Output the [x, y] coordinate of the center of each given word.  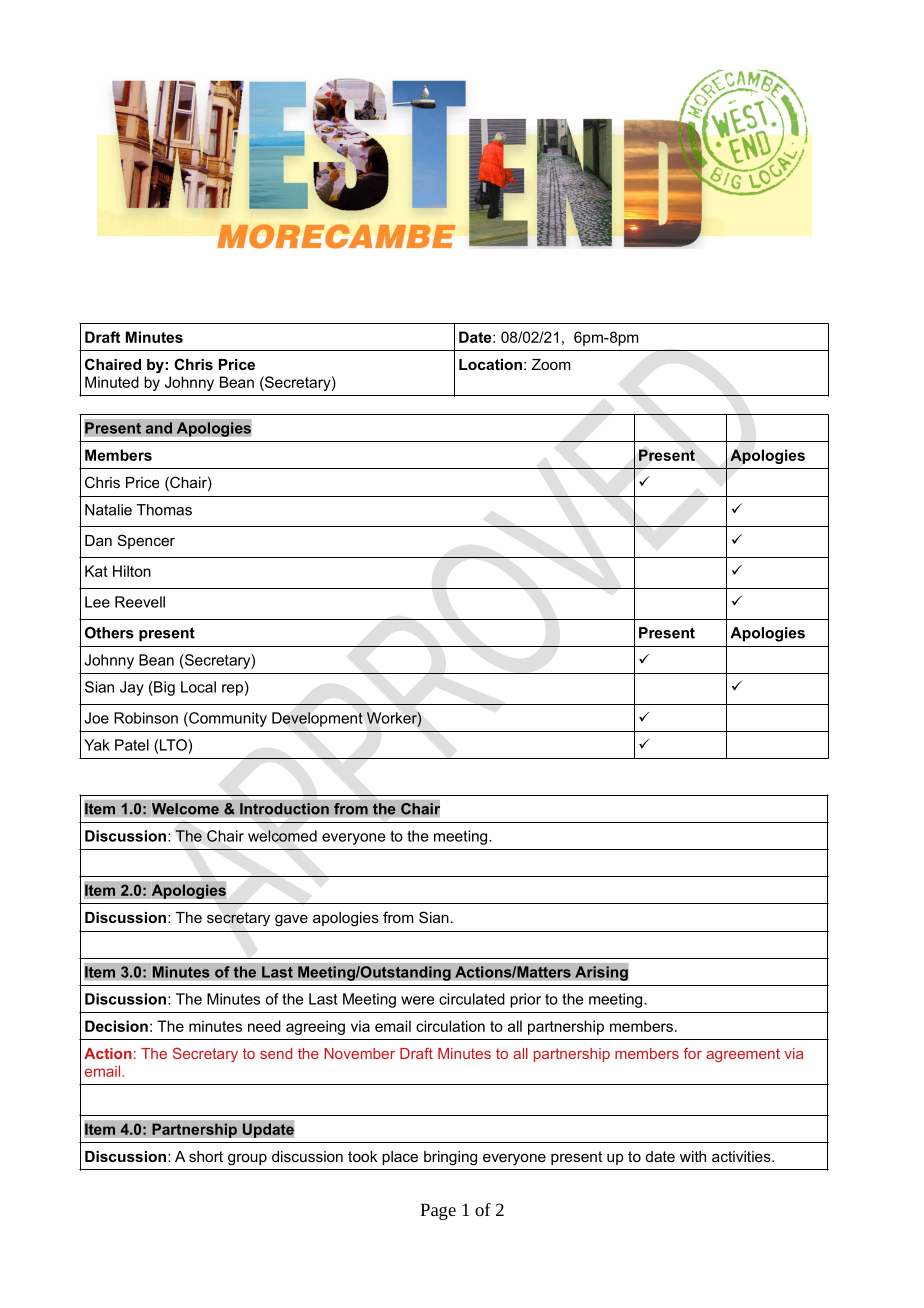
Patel [132, 745]
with [693, 1156]
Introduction [284, 809]
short [206, 1156]
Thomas [164, 510]
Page [438, 1211]
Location [490, 364]
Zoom [551, 364]
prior [525, 1000]
